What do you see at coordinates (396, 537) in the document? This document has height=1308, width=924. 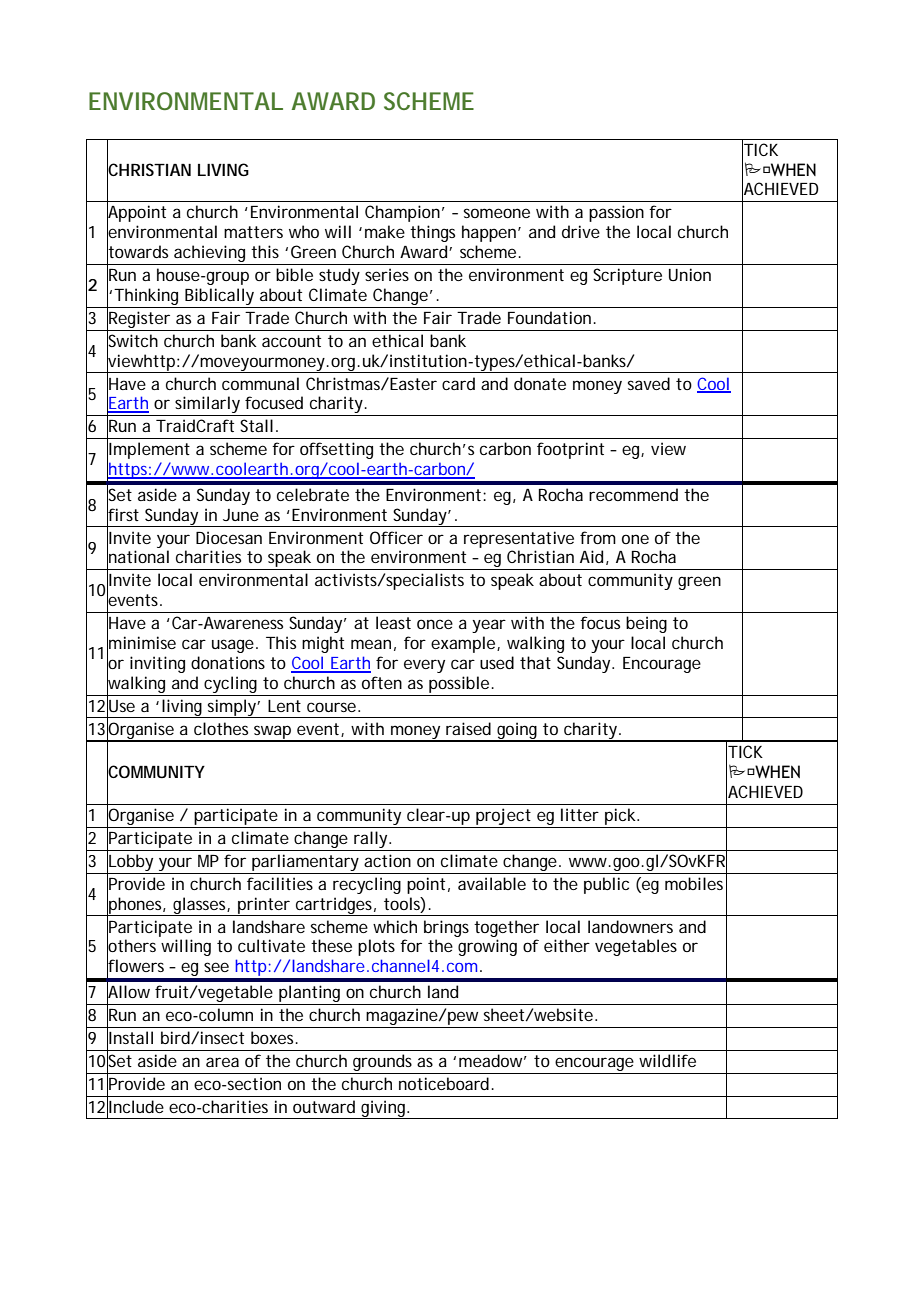 I see `Officer` at bounding box center [396, 537].
